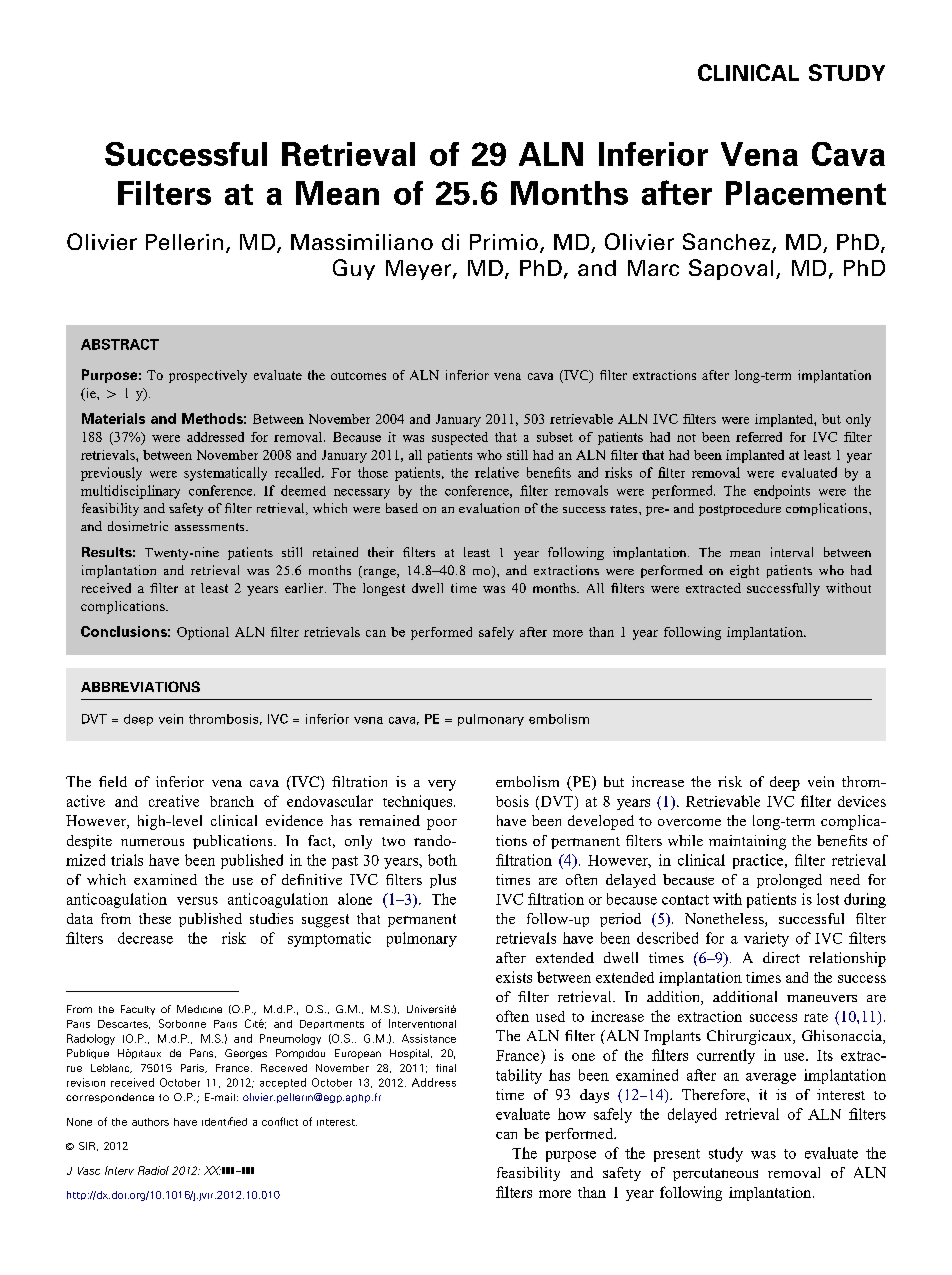  What do you see at coordinates (354, 269) in the page?
I see `Guy` at bounding box center [354, 269].
